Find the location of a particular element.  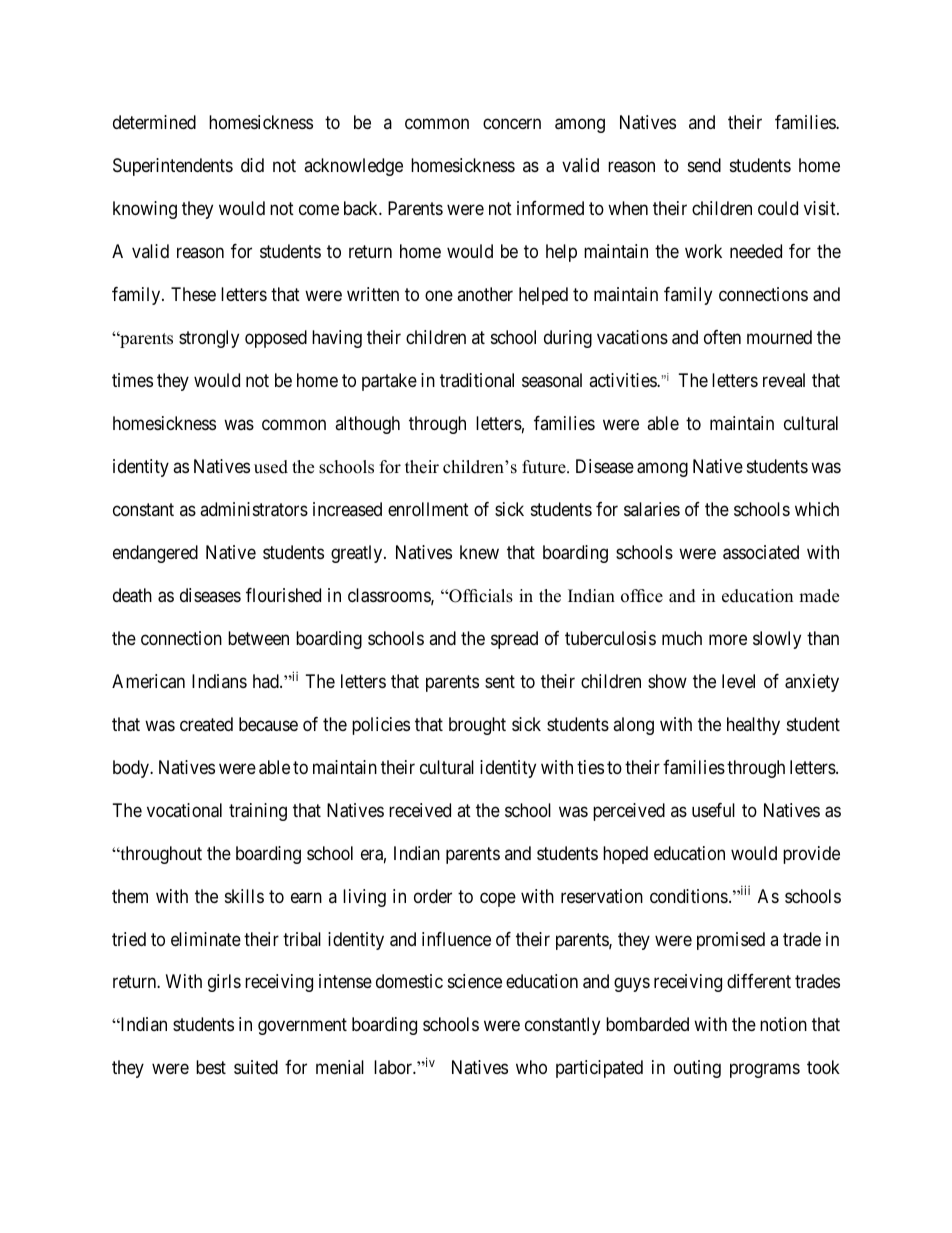

did is located at coordinates (252, 165).
